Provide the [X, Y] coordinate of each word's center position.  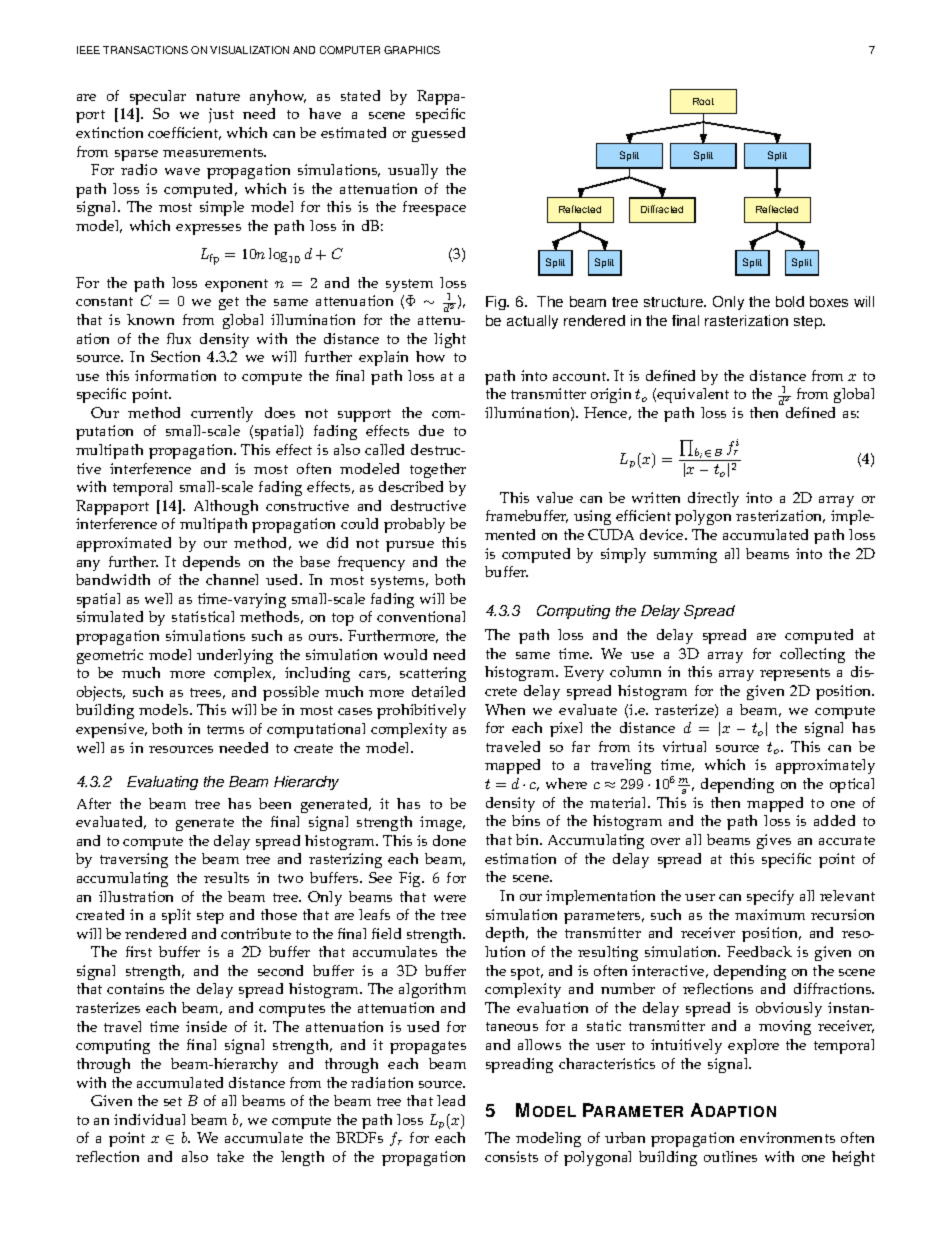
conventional [421, 616]
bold [790, 301]
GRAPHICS [412, 50]
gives [774, 841]
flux [179, 338]
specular [158, 97]
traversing [134, 860]
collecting [812, 655]
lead [451, 1100]
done [449, 840]
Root [703, 101]
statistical [203, 616]
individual [149, 1119]
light [450, 340]
